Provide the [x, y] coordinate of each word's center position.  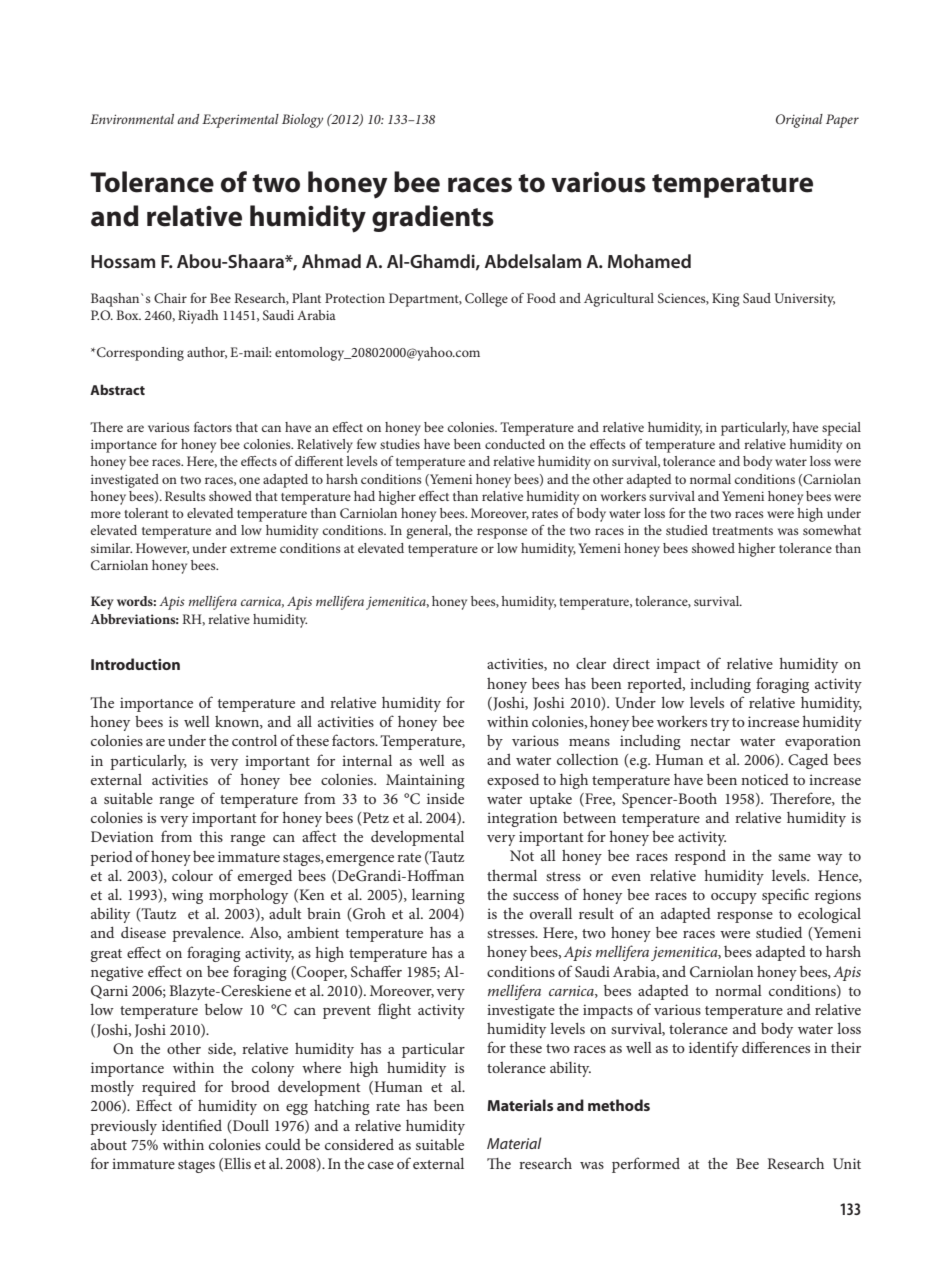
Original [799, 121]
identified [192, 1125]
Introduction [135, 664]
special [841, 429]
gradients [433, 218]
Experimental [240, 121]
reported [656, 685]
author [207, 353]
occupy [734, 898]
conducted [515, 444]
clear [591, 663]
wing [187, 896]
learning [438, 896]
